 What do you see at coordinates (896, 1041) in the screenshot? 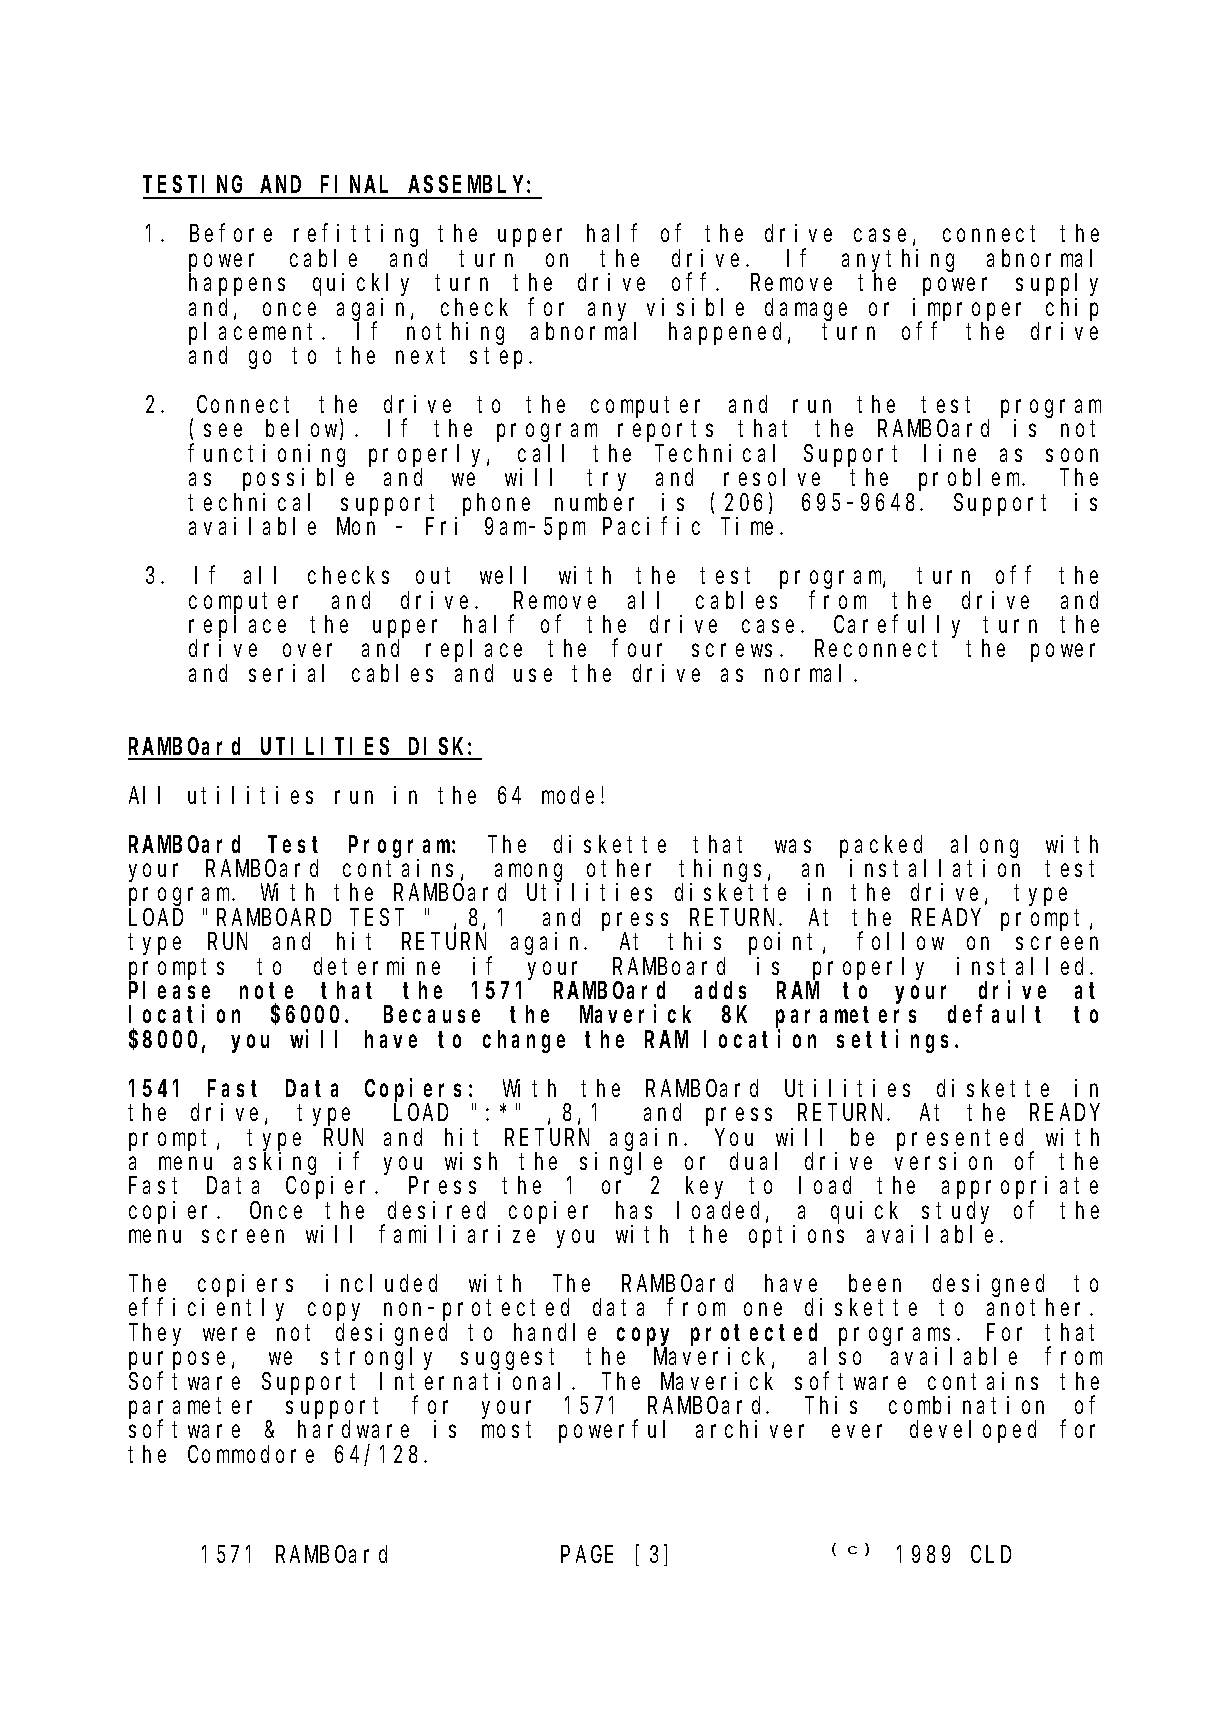
I see `settings` at bounding box center [896, 1041].
